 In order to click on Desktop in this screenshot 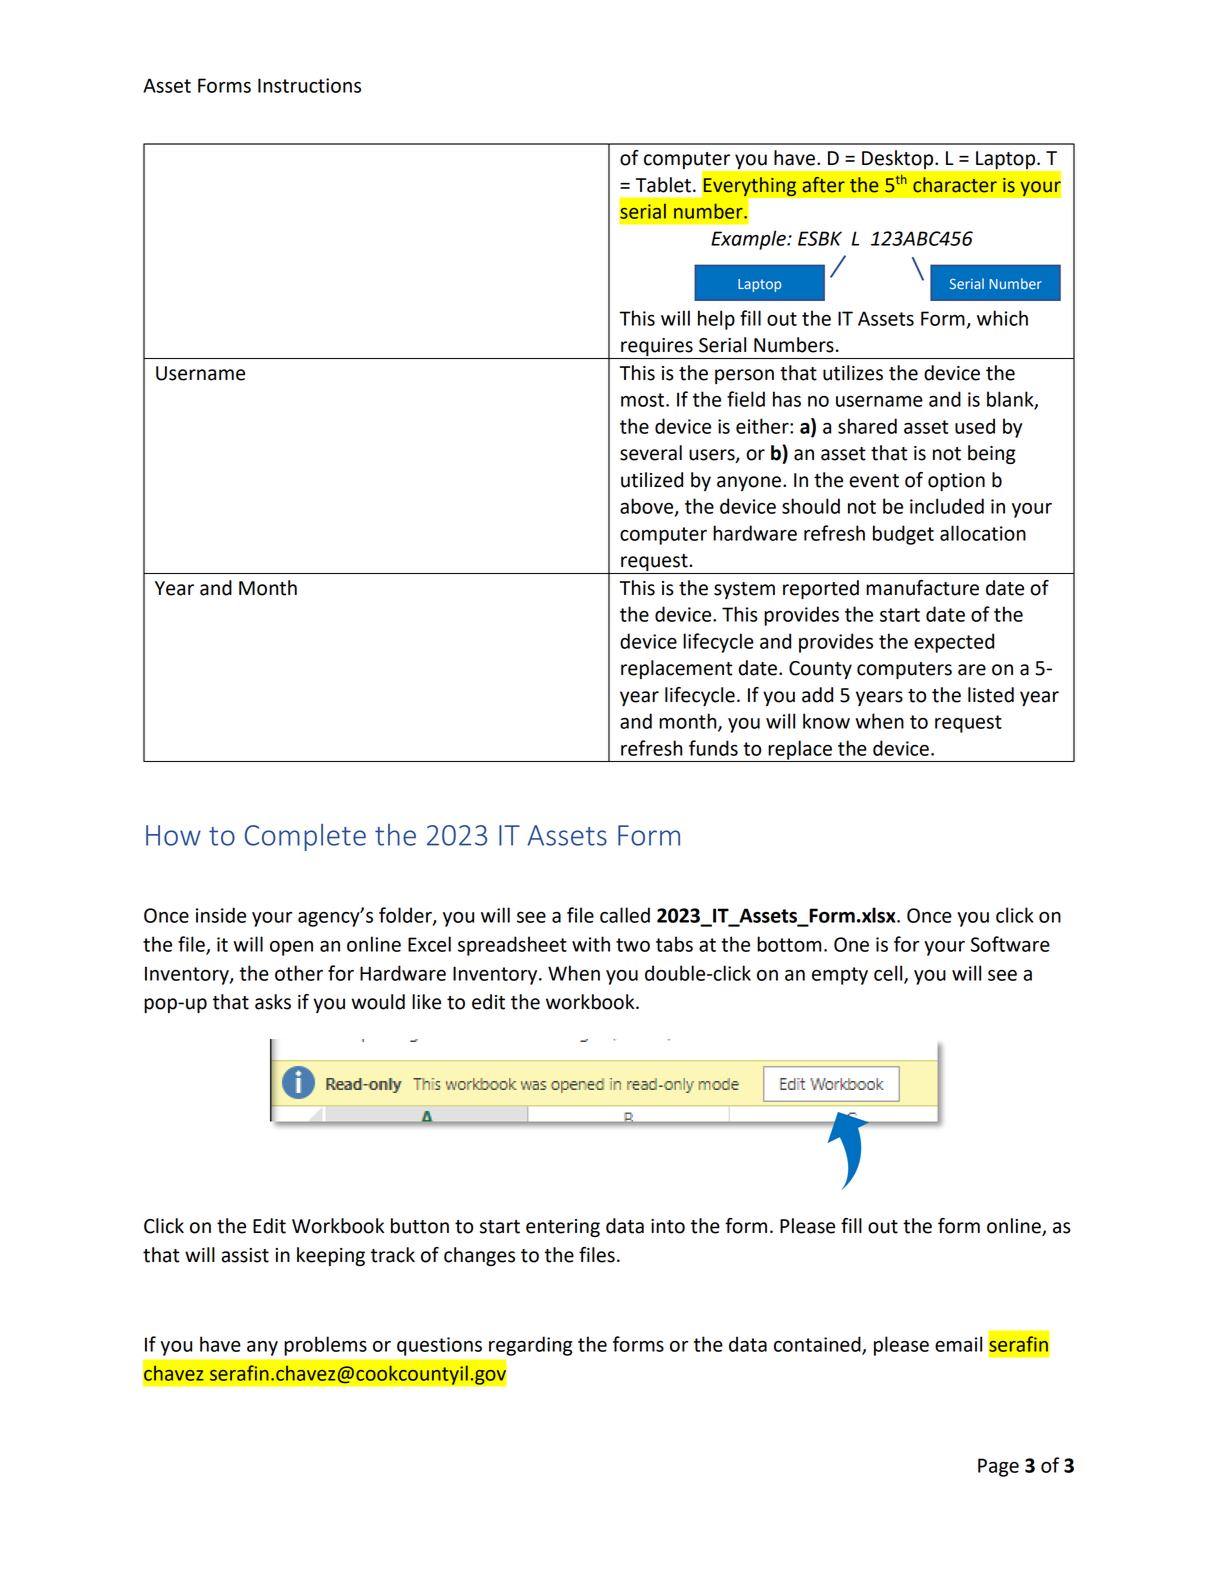, I will do `click(899, 159)`.
